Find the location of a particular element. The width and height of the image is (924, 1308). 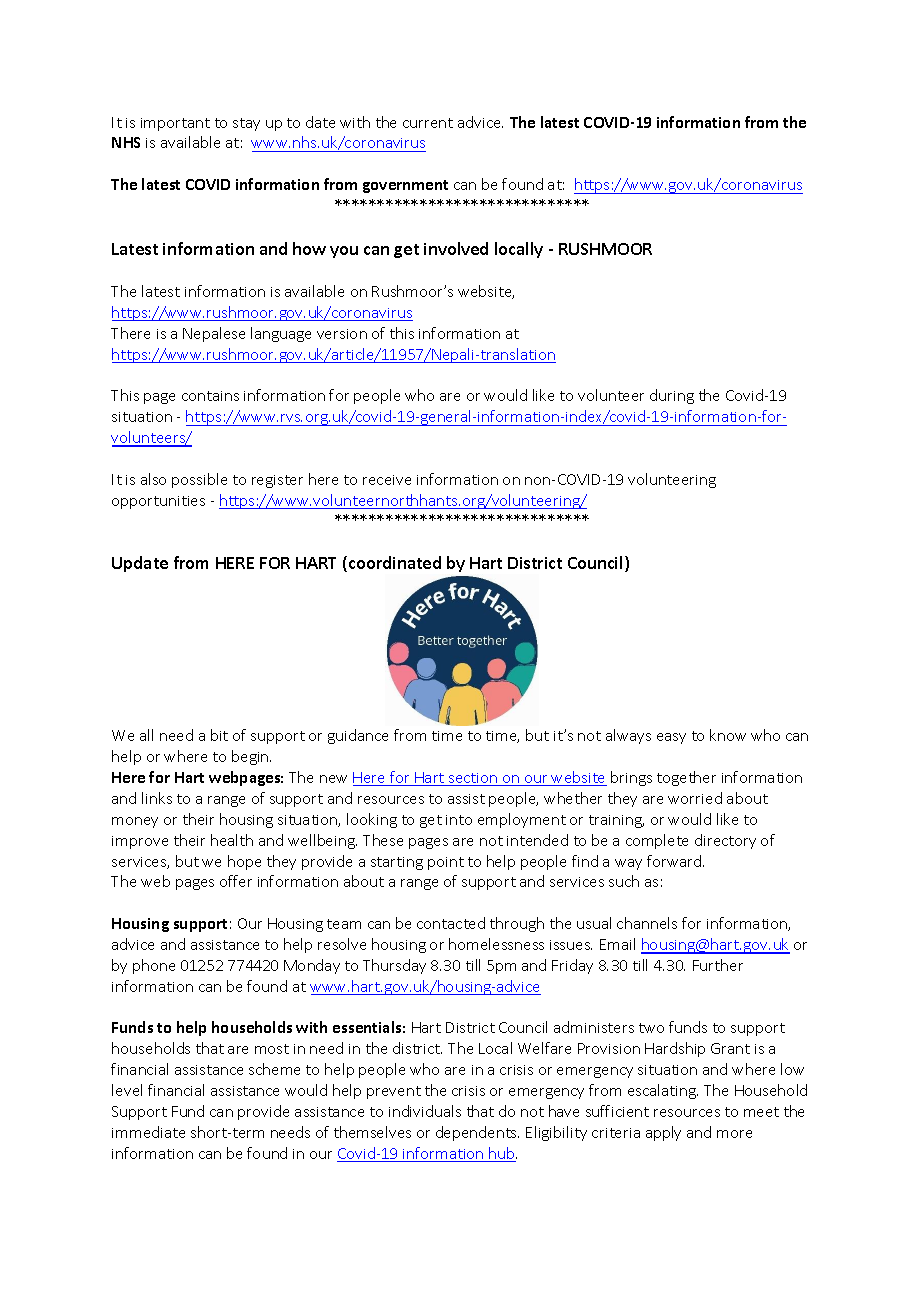

dependents is located at coordinates (477, 1133).
